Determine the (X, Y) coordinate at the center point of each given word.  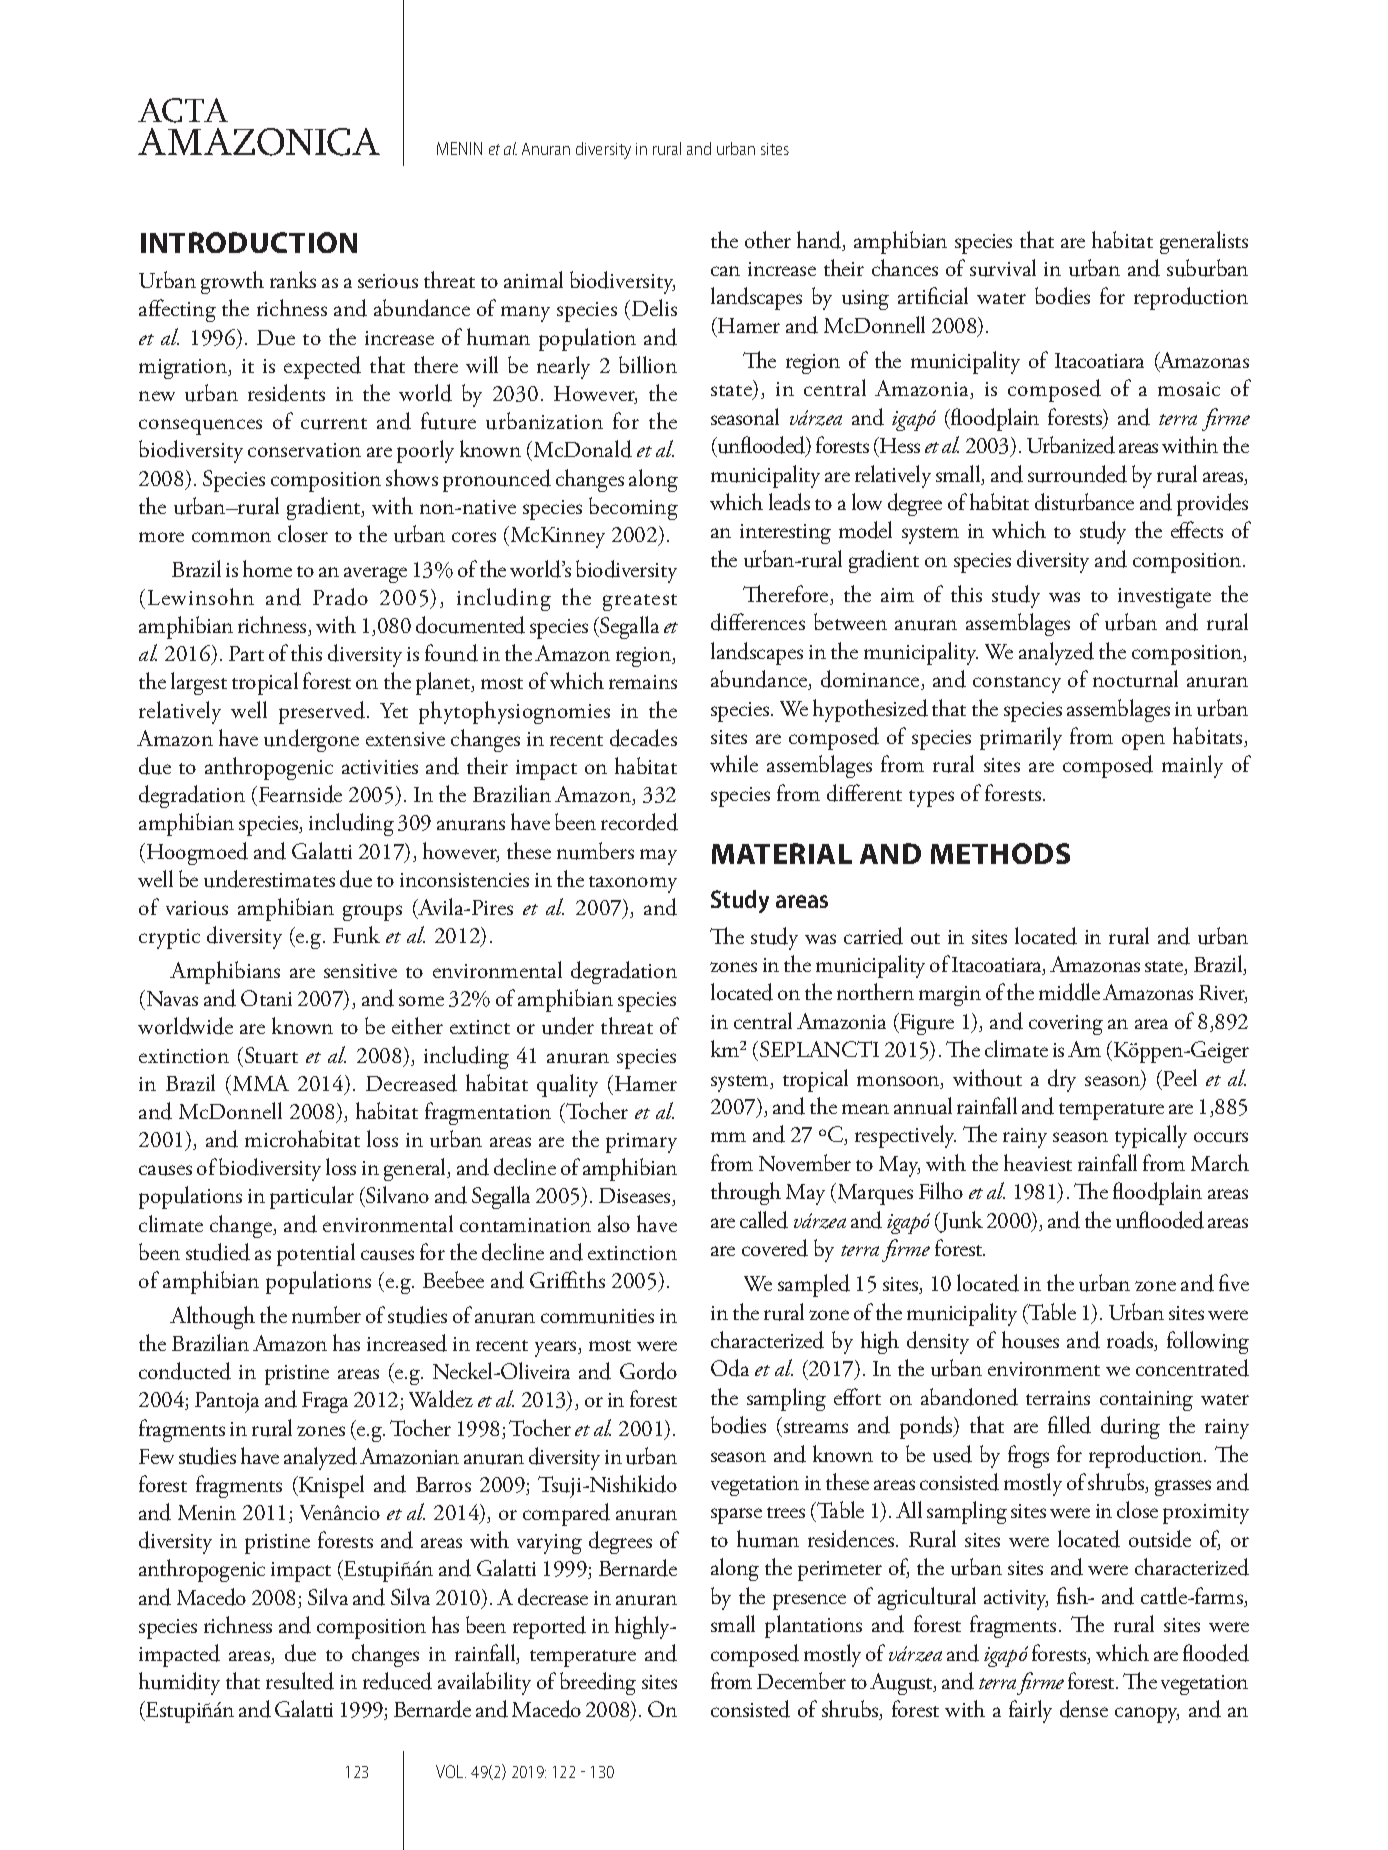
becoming (633, 508)
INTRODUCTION (249, 242)
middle (1069, 992)
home (267, 568)
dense (1084, 1709)
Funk (356, 935)
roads (1131, 1341)
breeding (598, 1683)
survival (1003, 268)
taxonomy (633, 884)
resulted (300, 1681)
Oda (730, 1368)
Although (212, 1317)
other (768, 239)
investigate (1164, 598)
